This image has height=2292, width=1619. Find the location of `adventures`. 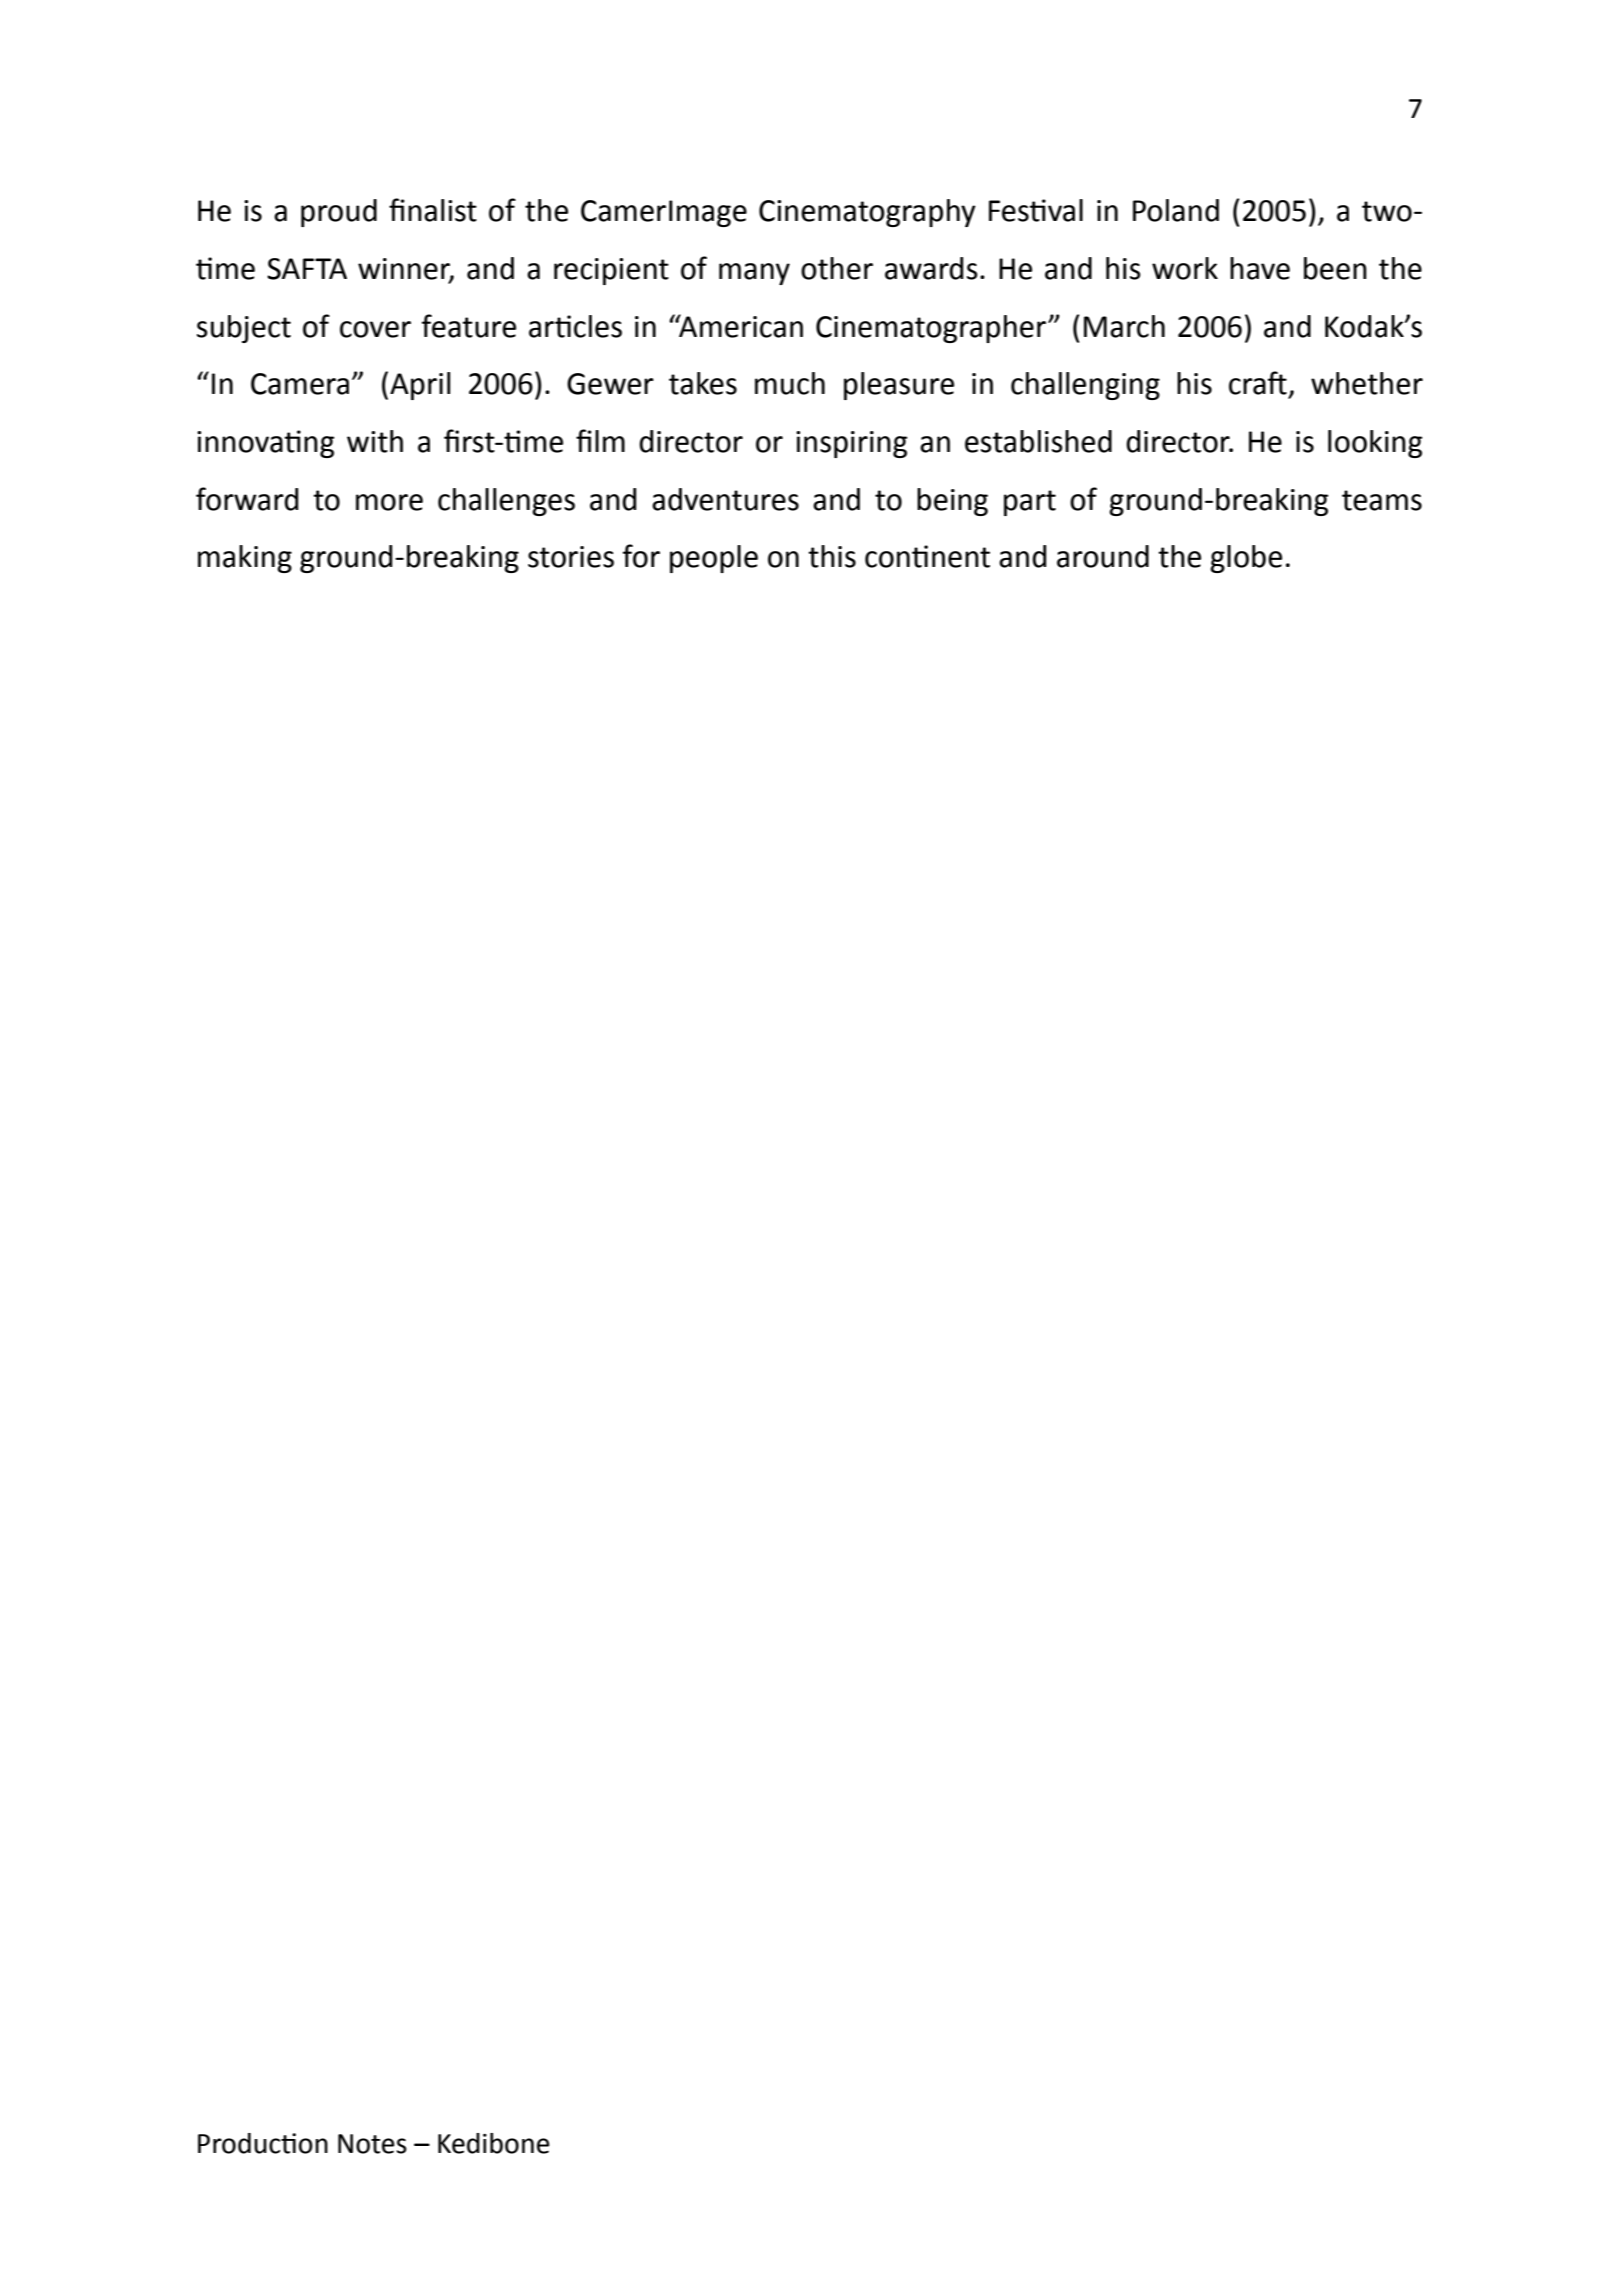

adventures is located at coordinates (725, 499).
